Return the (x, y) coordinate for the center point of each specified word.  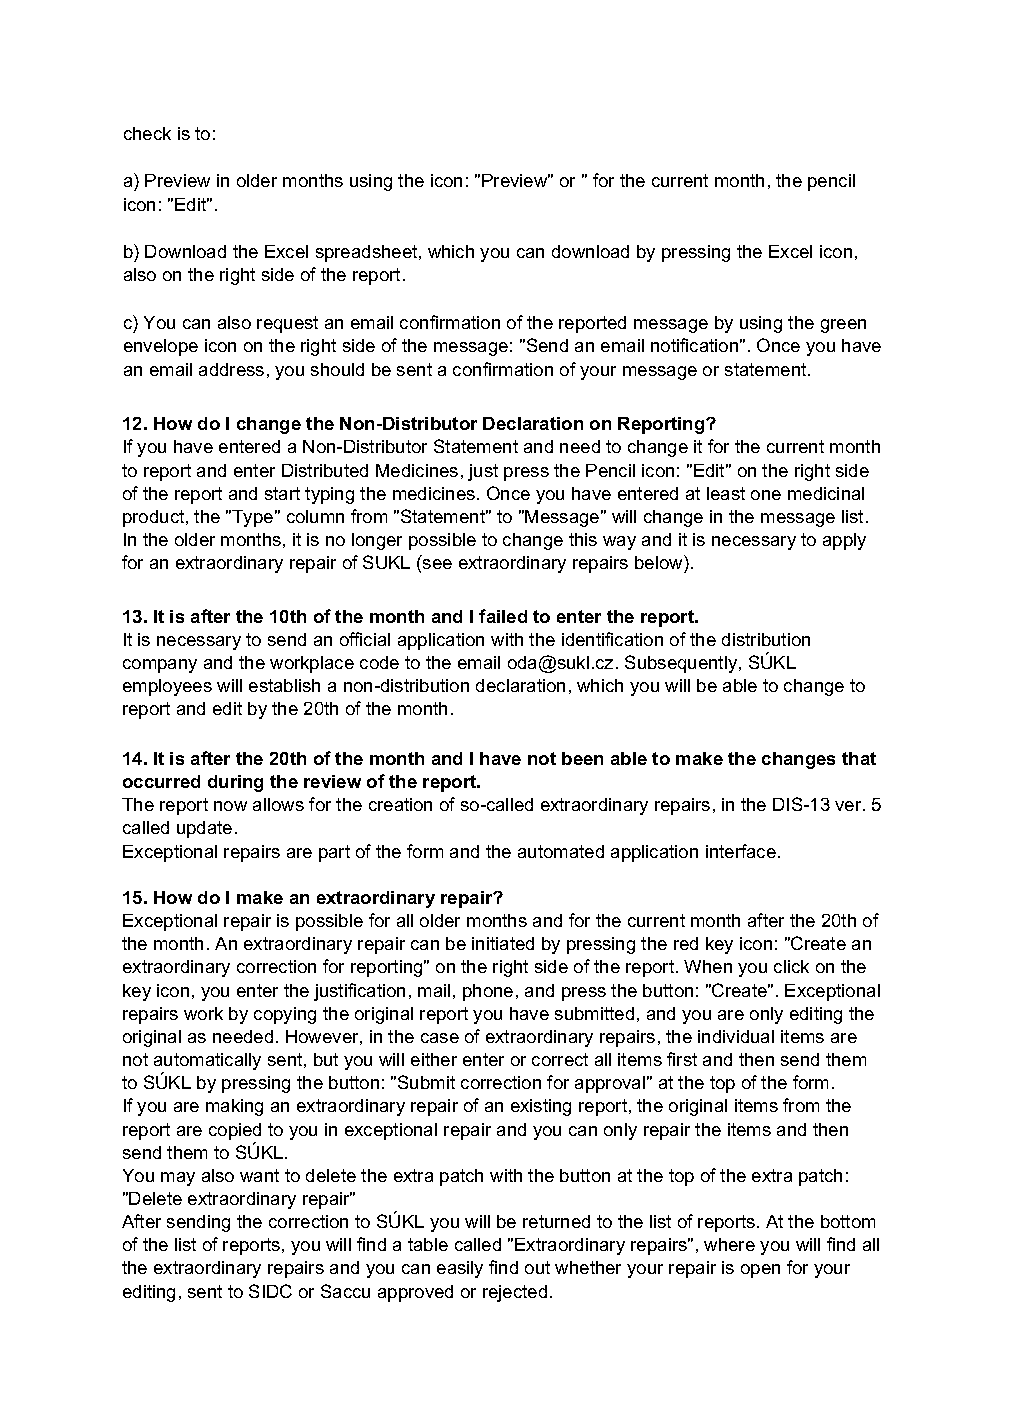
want (259, 1175)
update (204, 829)
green (843, 326)
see (437, 564)
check (147, 133)
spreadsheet (368, 253)
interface (741, 851)
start (282, 493)
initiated (503, 943)
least (726, 493)
